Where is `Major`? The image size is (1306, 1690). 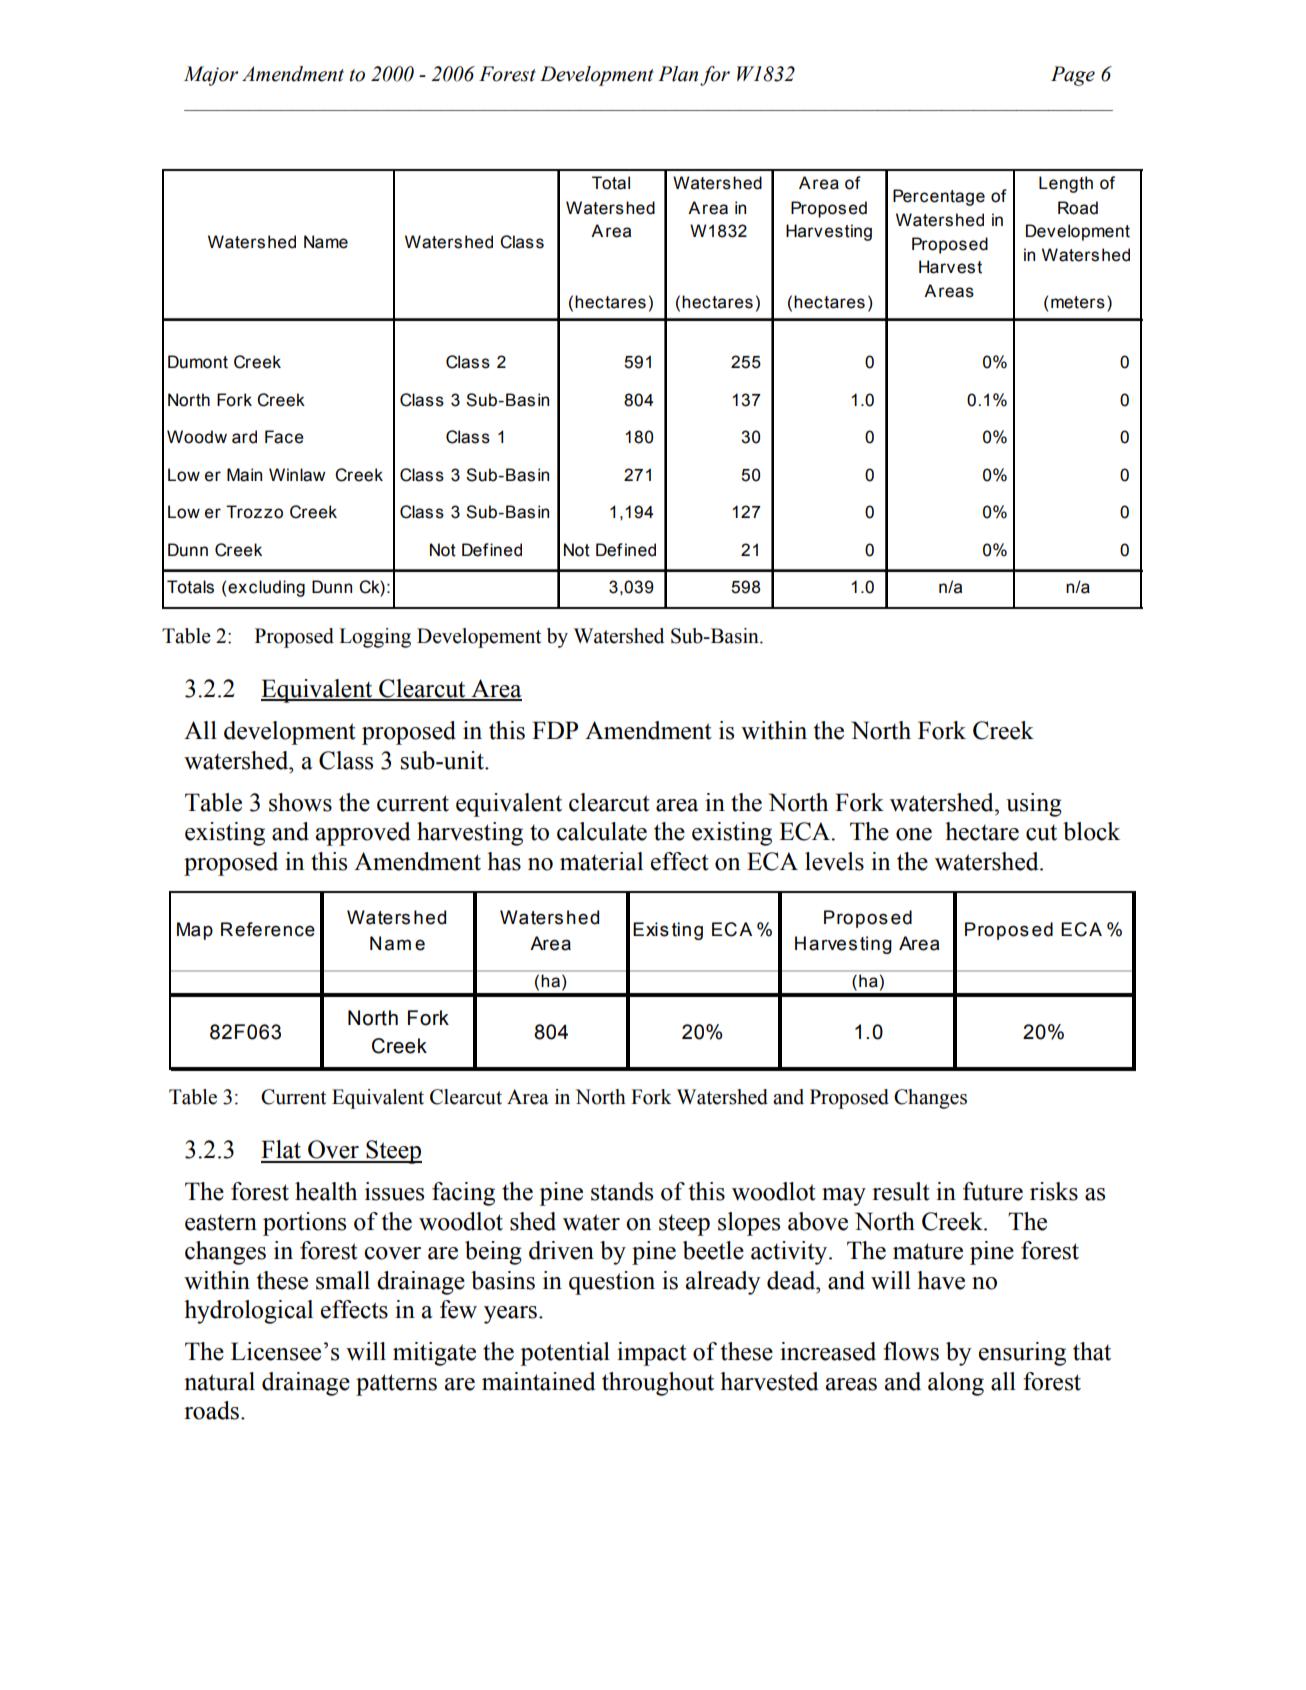
Major is located at coordinates (211, 76).
